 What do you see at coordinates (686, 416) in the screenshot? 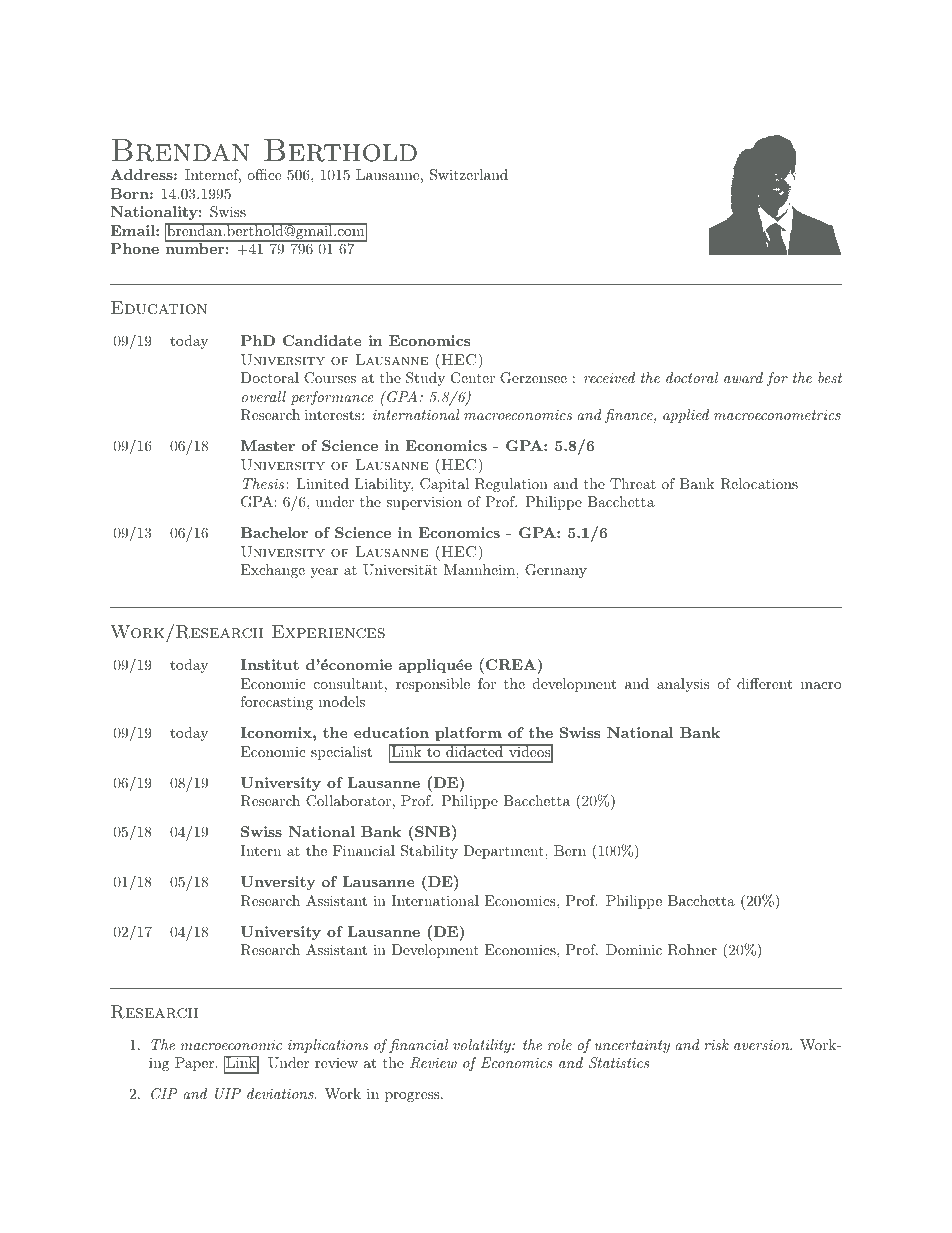
I see `applied` at bounding box center [686, 416].
